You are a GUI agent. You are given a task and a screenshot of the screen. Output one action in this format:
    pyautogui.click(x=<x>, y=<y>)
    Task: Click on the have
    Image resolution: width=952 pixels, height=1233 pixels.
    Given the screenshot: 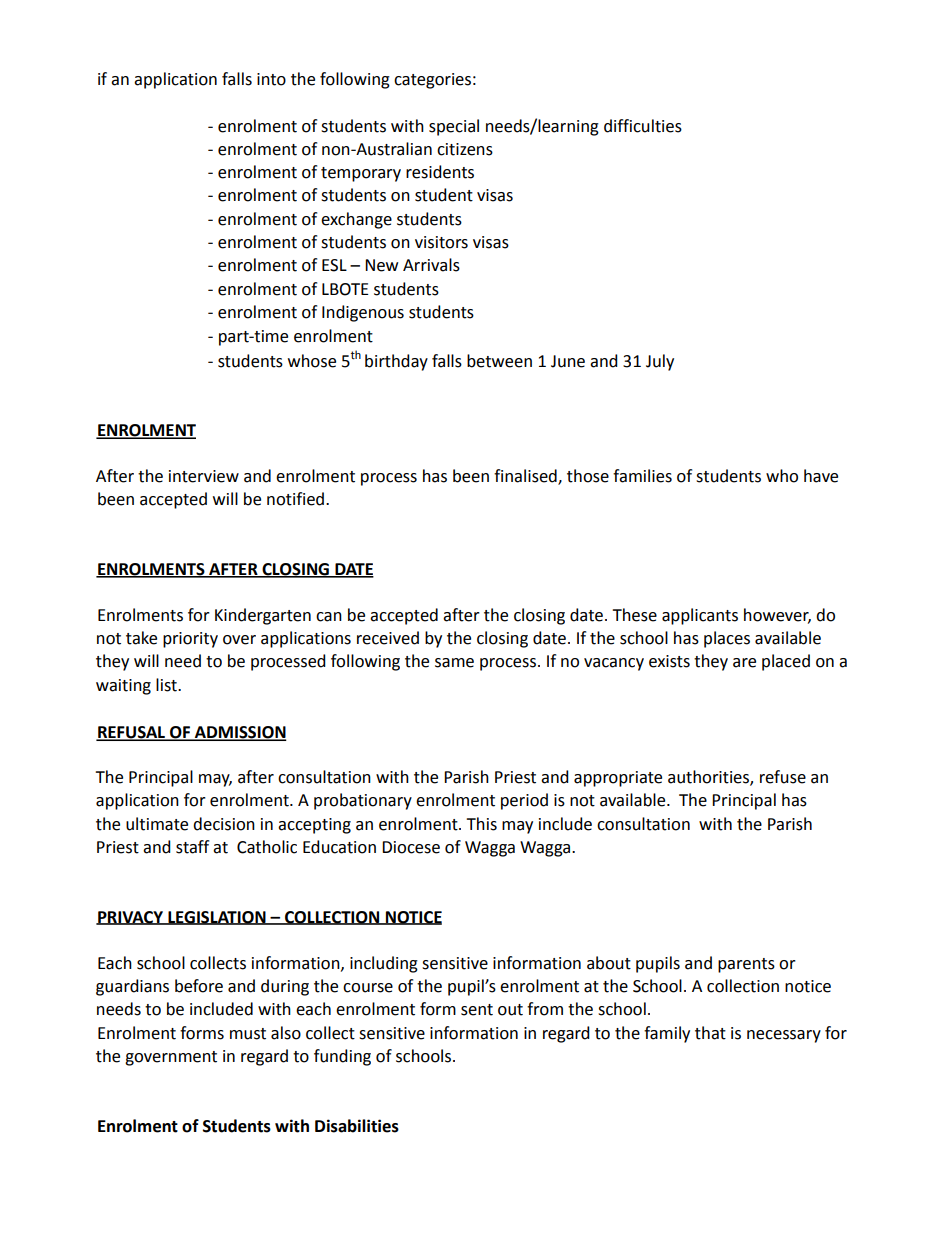 What is the action you would take?
    pyautogui.click(x=821, y=476)
